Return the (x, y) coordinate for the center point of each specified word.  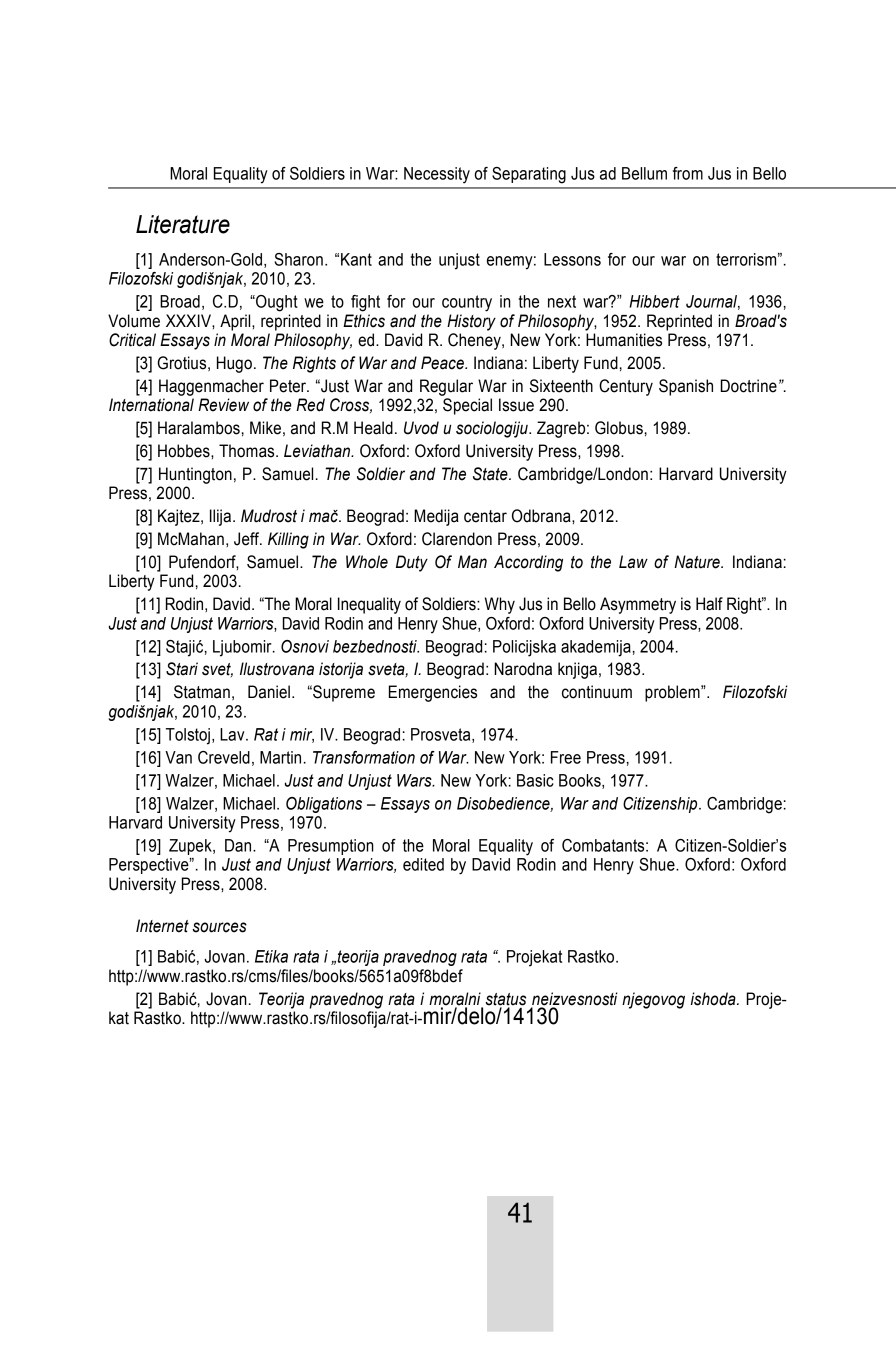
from (688, 173)
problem (673, 693)
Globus (619, 428)
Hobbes (185, 451)
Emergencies (433, 693)
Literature (183, 224)
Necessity (437, 175)
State (491, 474)
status (505, 999)
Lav (233, 734)
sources (219, 927)
